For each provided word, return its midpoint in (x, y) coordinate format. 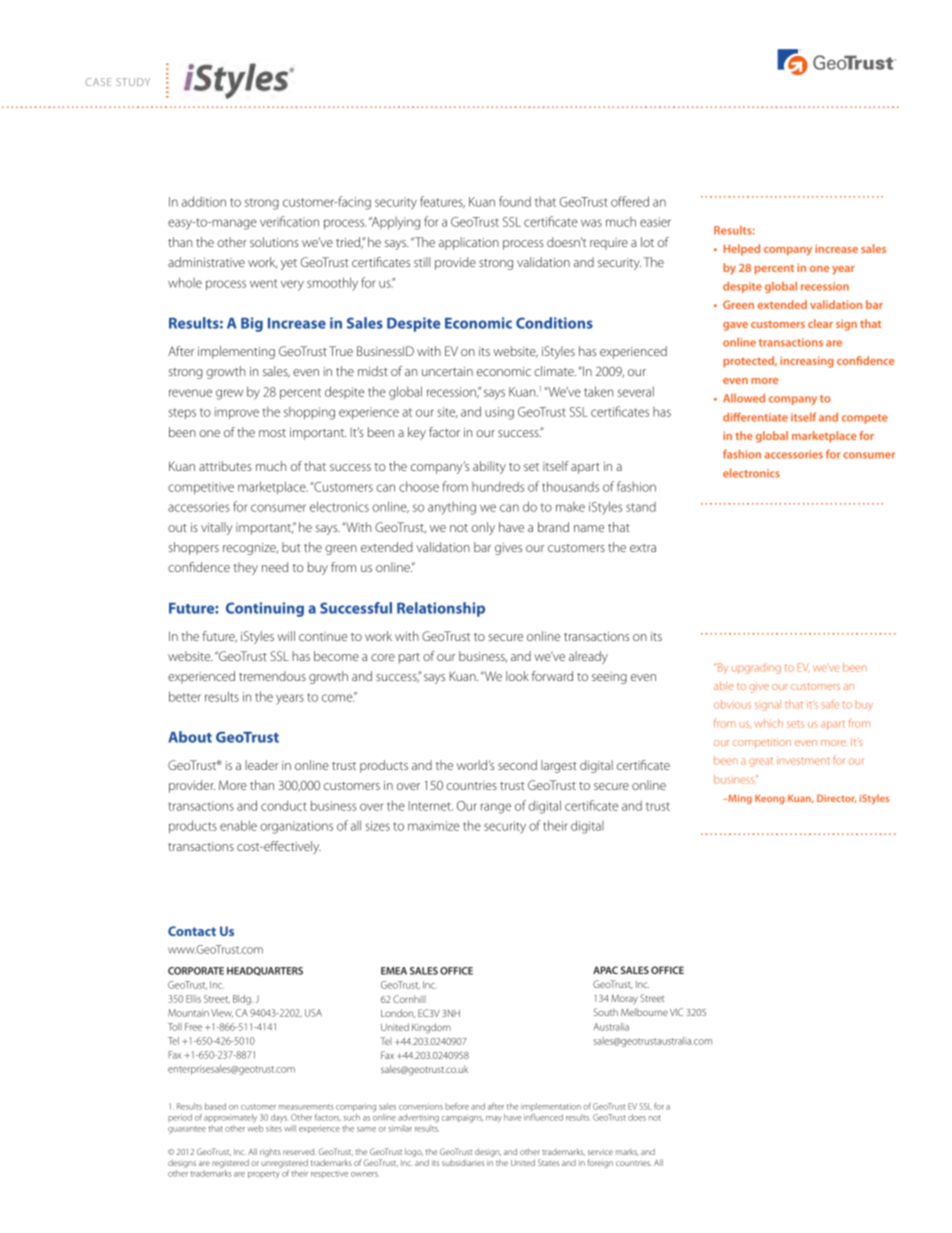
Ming (739, 799)
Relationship (441, 609)
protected (750, 362)
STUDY (133, 82)
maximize (433, 826)
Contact (192, 931)
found (515, 201)
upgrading (756, 668)
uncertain (447, 371)
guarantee (187, 1130)
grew (229, 394)
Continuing (265, 609)
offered (630, 201)
